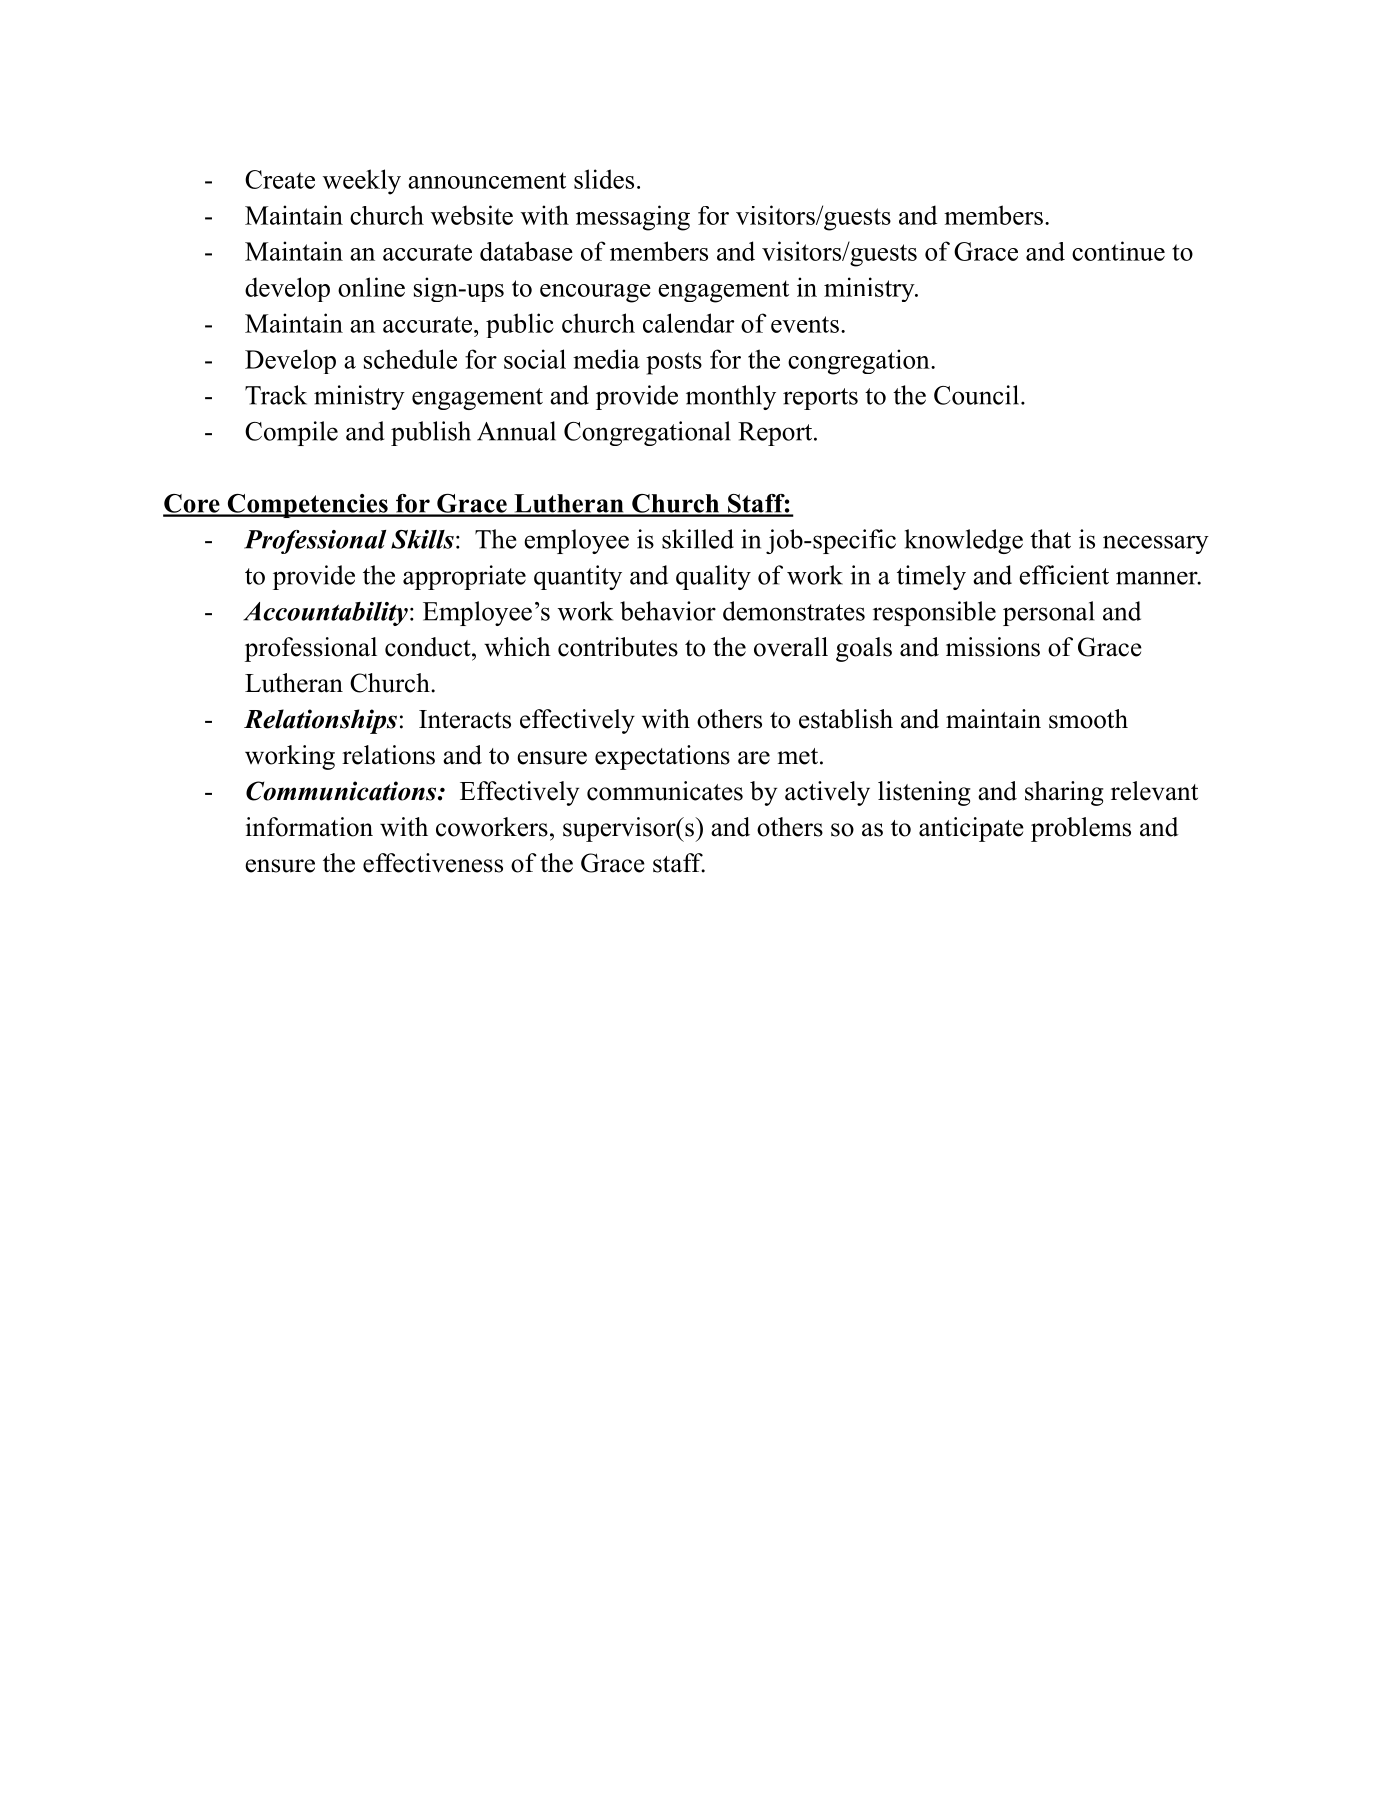 This screenshot has width=1387, height=1795. Describe the element at coordinates (1081, 829) in the screenshot. I see `problems` at that location.
